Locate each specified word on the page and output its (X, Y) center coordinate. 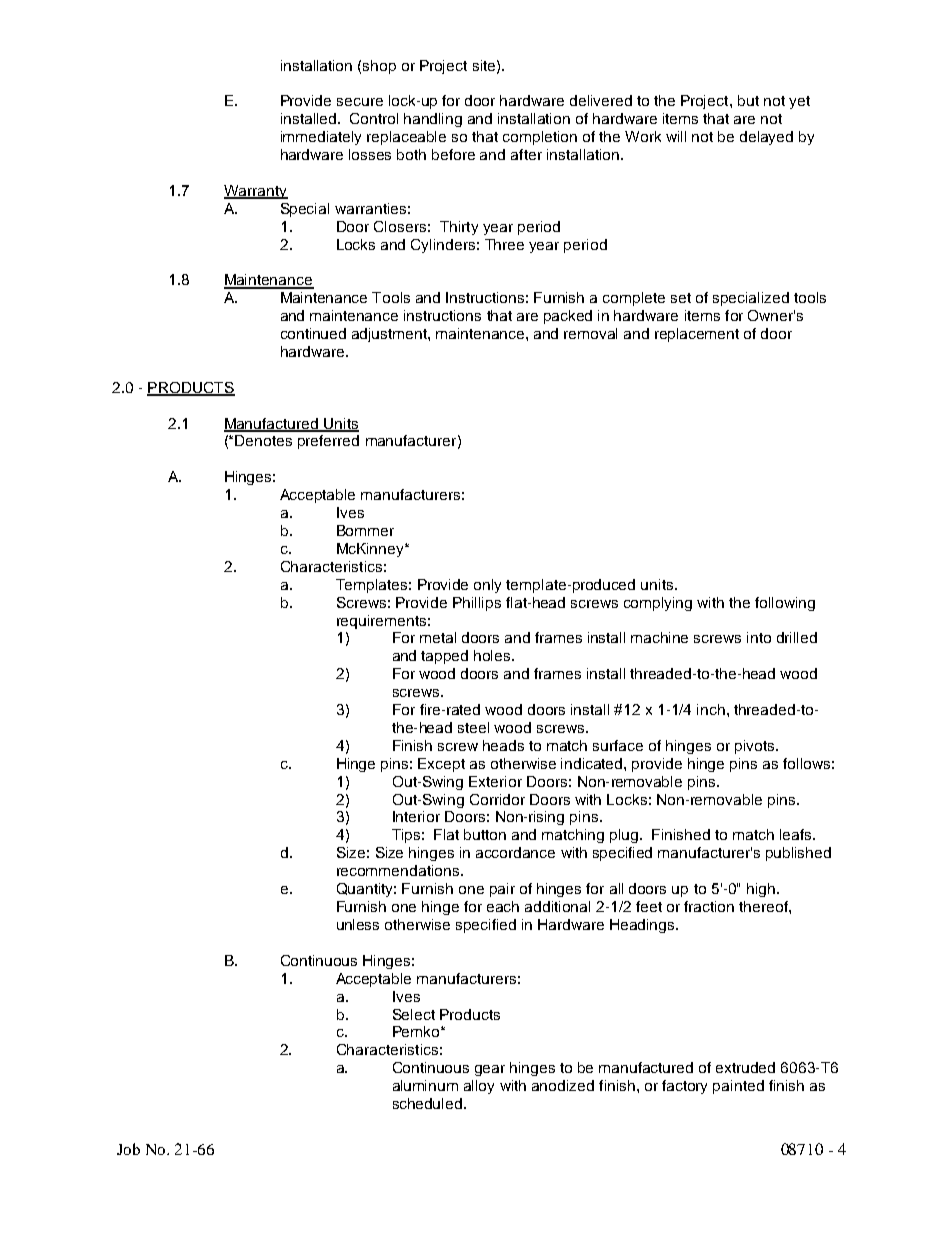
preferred (328, 442)
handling (433, 120)
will (676, 136)
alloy (479, 1087)
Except (441, 765)
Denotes (263, 440)
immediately (321, 138)
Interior (416, 816)
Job (128, 1149)
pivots (756, 747)
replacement (697, 335)
